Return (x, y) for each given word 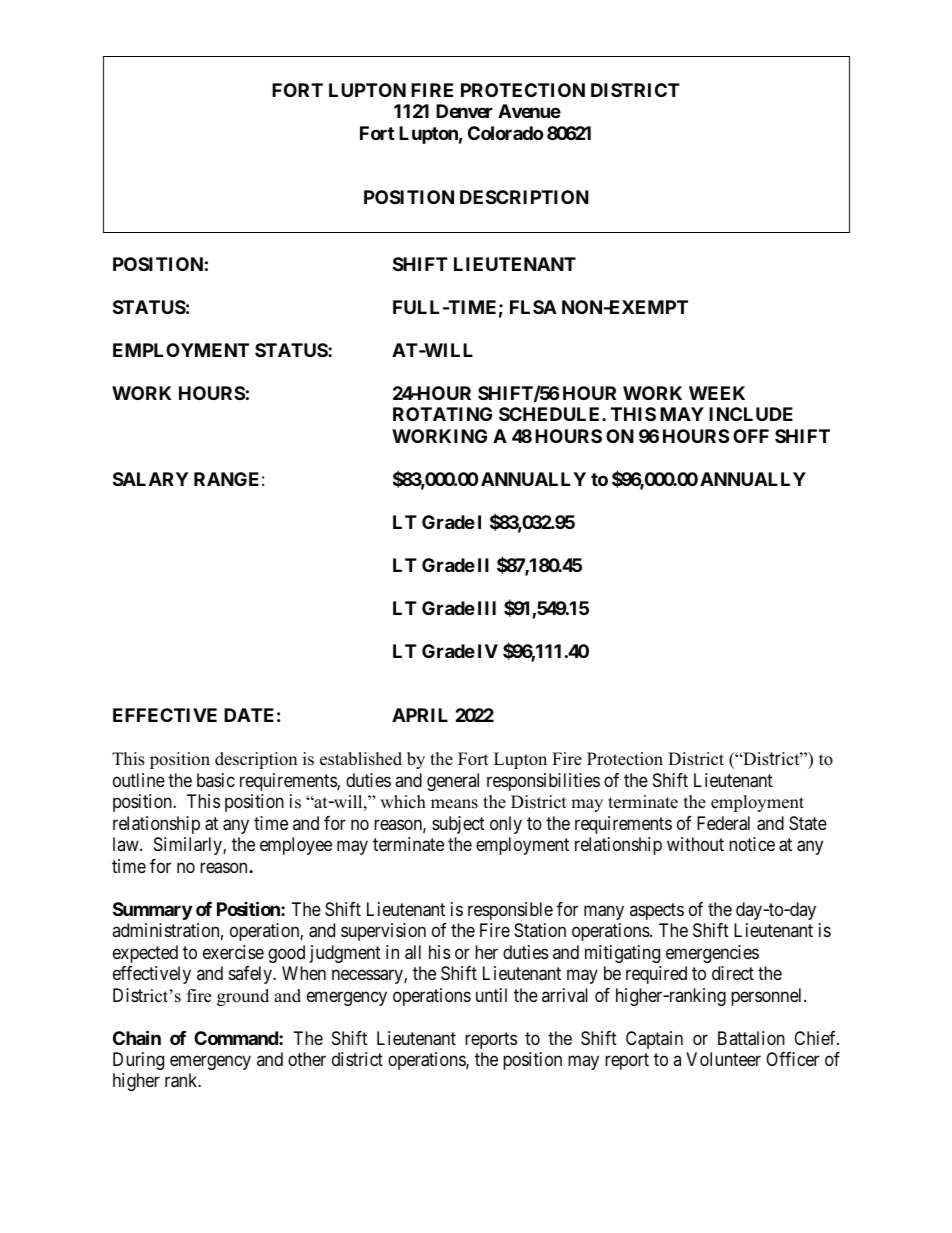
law (127, 844)
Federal (723, 823)
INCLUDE (751, 414)
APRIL (420, 715)
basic (216, 780)
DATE (249, 715)
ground (243, 997)
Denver (464, 111)
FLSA (533, 307)
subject (458, 825)
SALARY (150, 479)
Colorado (505, 133)
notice (752, 844)
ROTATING (442, 414)
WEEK (717, 393)
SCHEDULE (551, 414)
